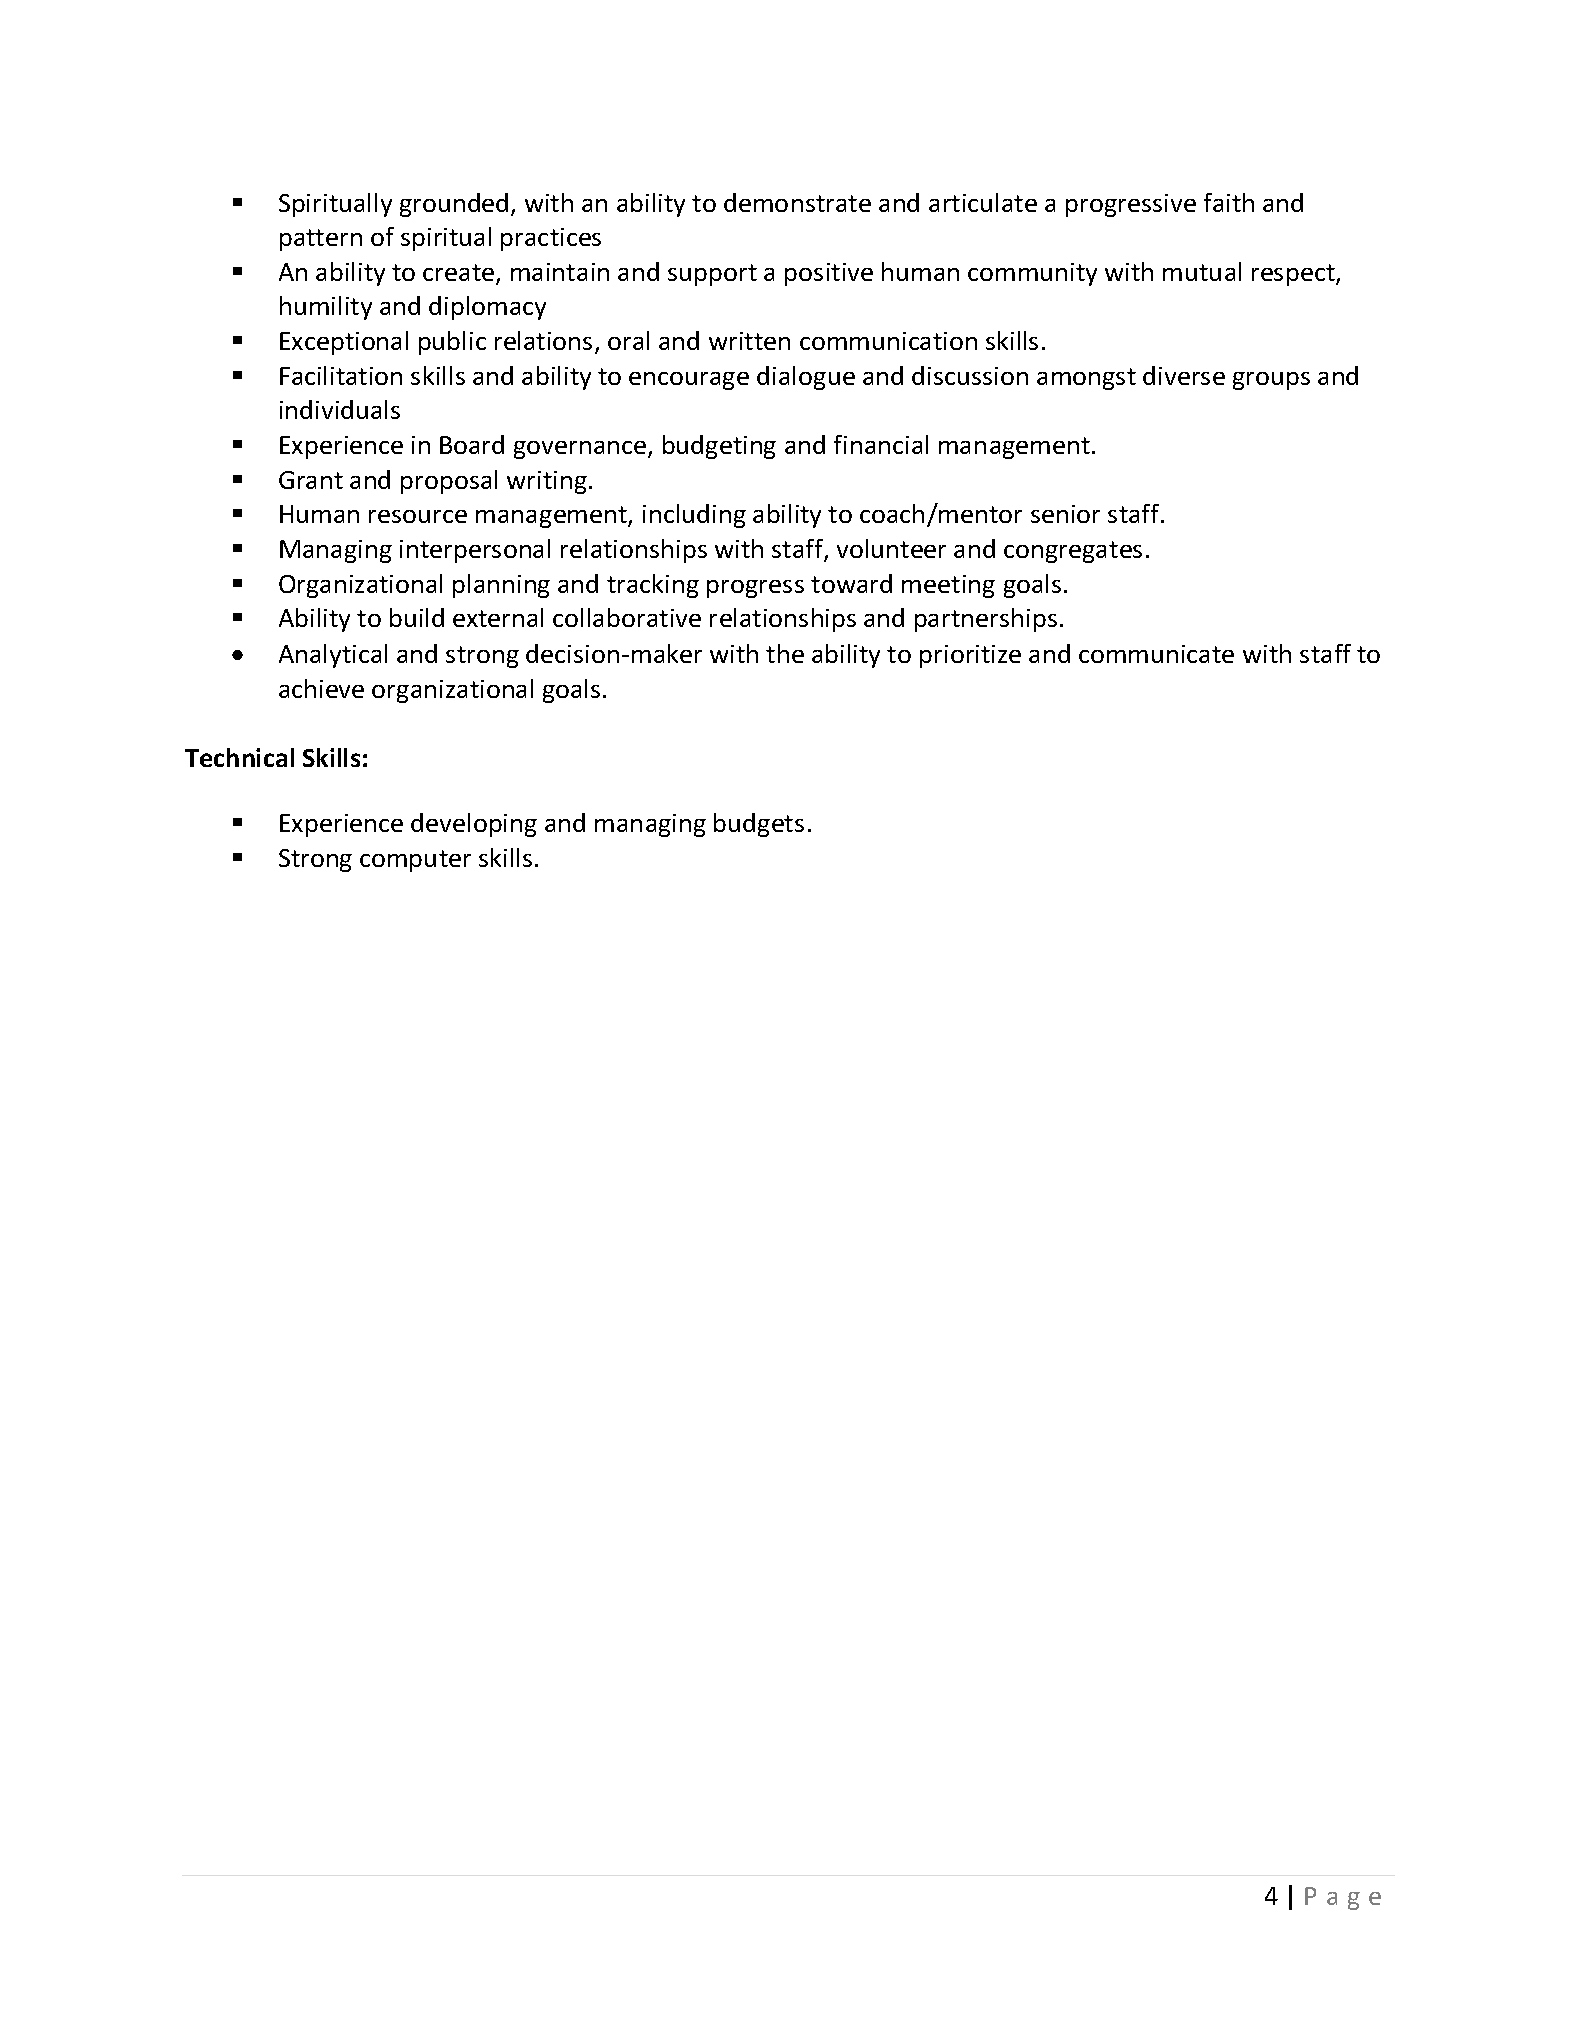 The height and width of the screenshot is (2040, 1576). Describe the element at coordinates (1229, 202) in the screenshot. I see `faith` at that location.
